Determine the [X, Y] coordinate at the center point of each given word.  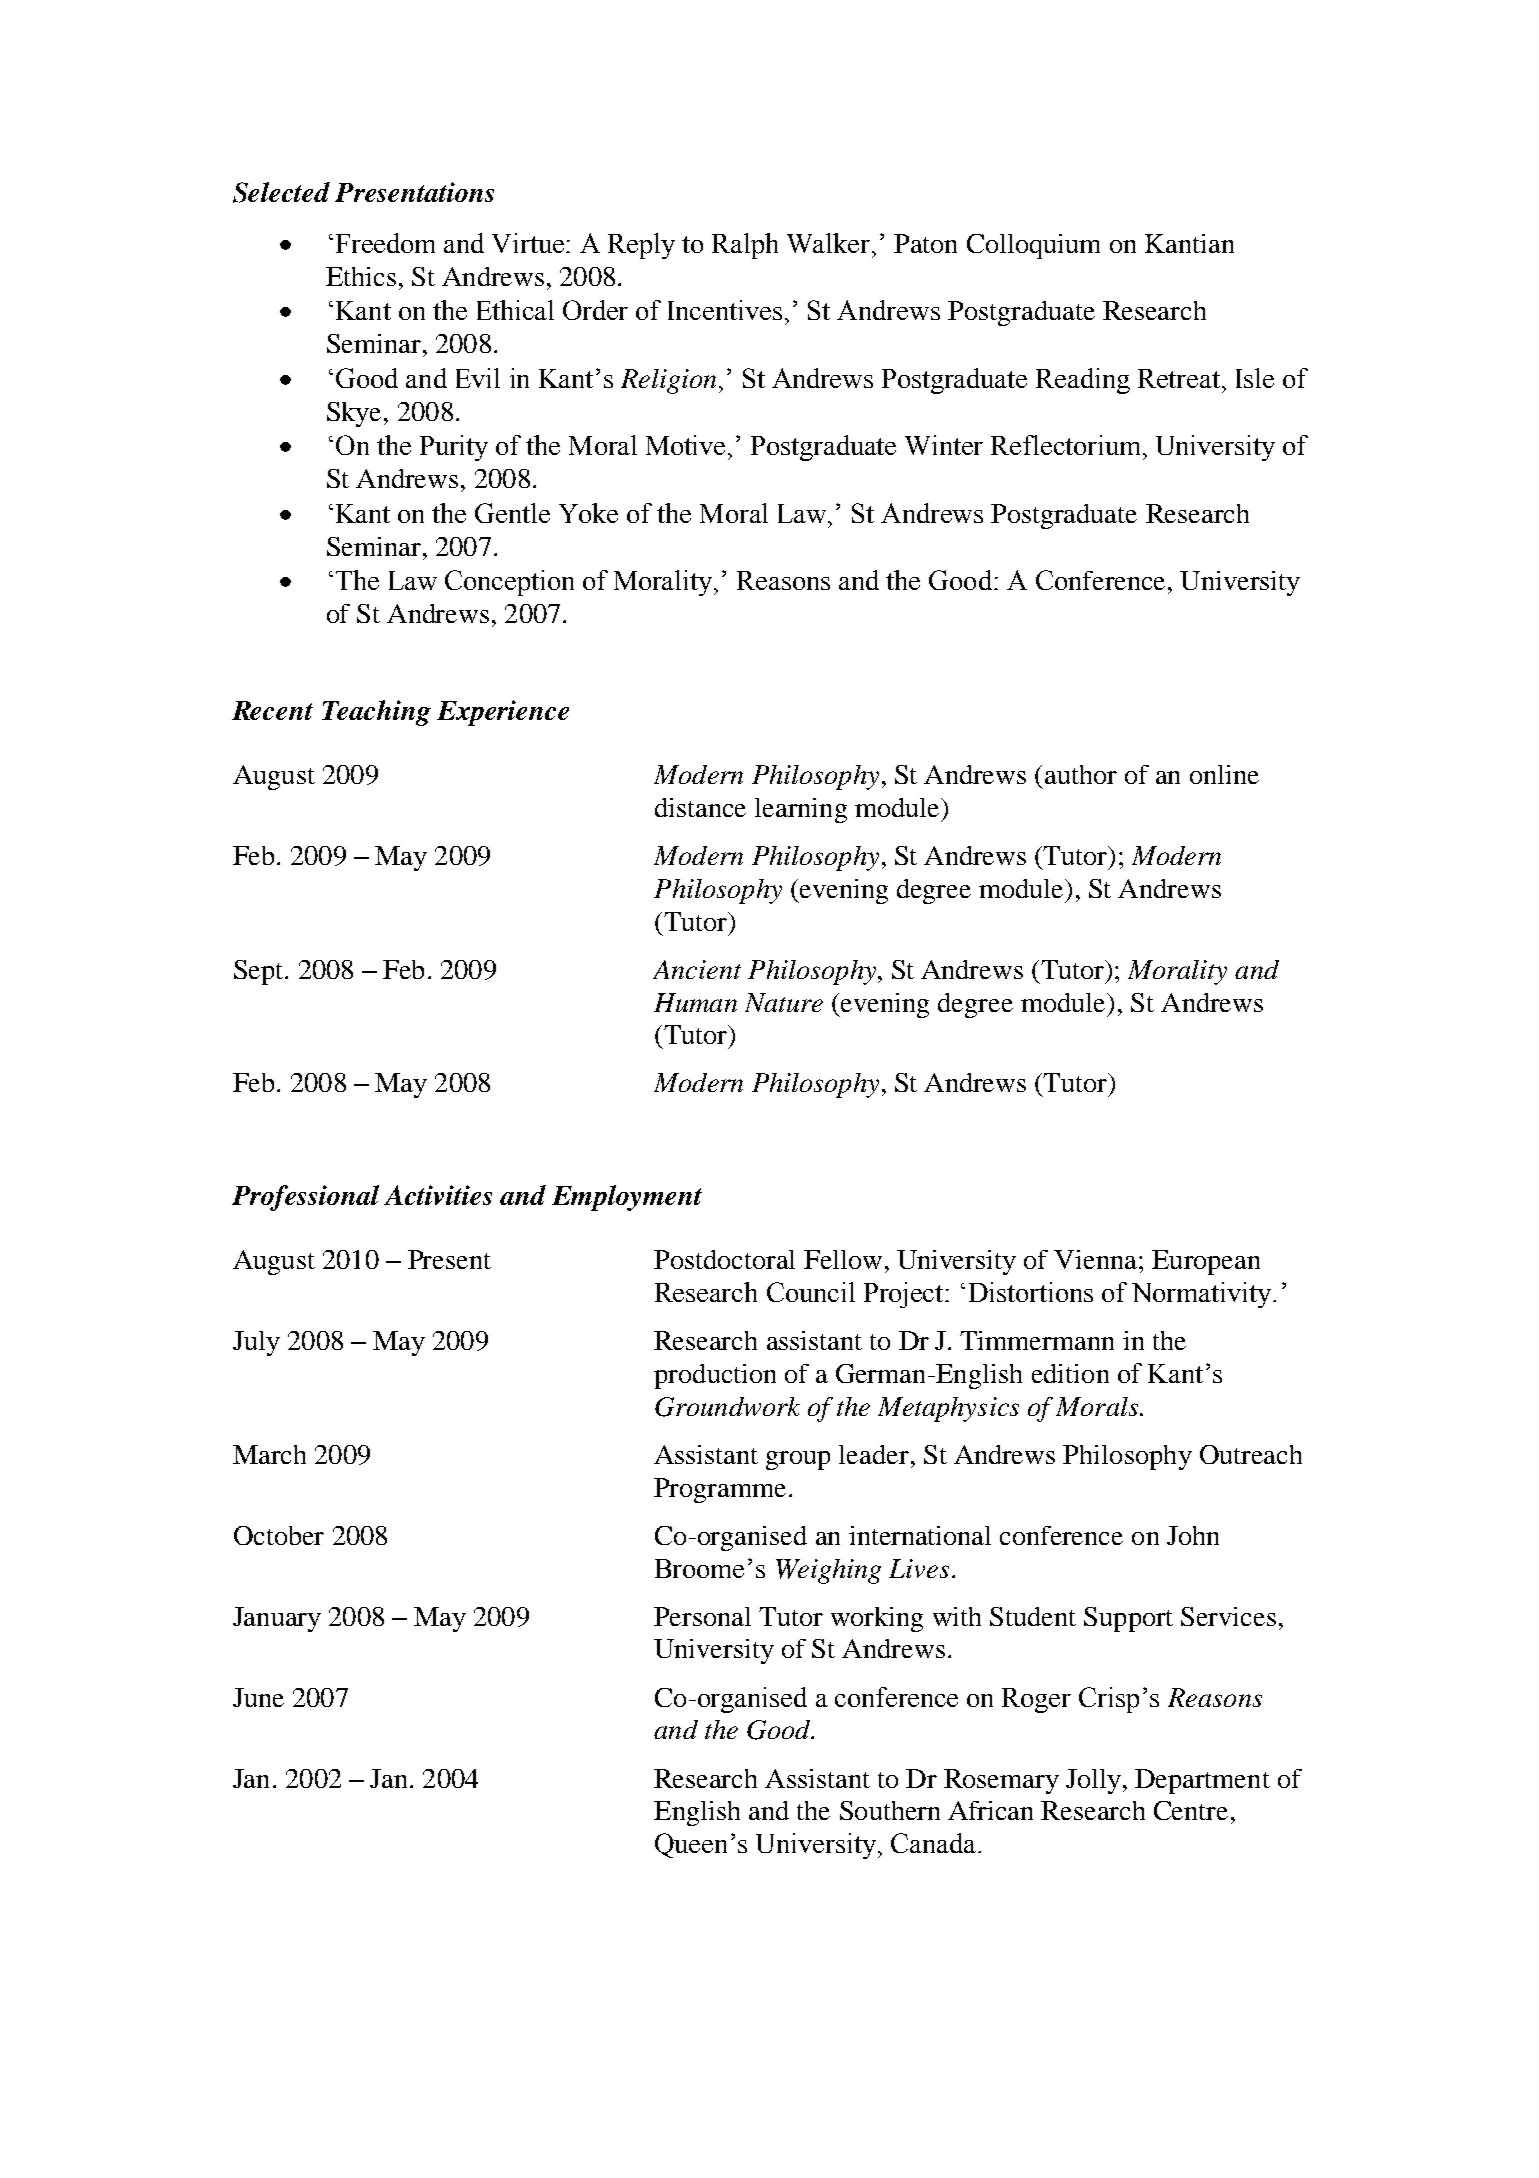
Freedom [385, 243]
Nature [784, 1002]
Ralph [745, 246]
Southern [890, 1810]
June [258, 1697]
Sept [260, 972]
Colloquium [1033, 246]
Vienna [1097, 1259]
